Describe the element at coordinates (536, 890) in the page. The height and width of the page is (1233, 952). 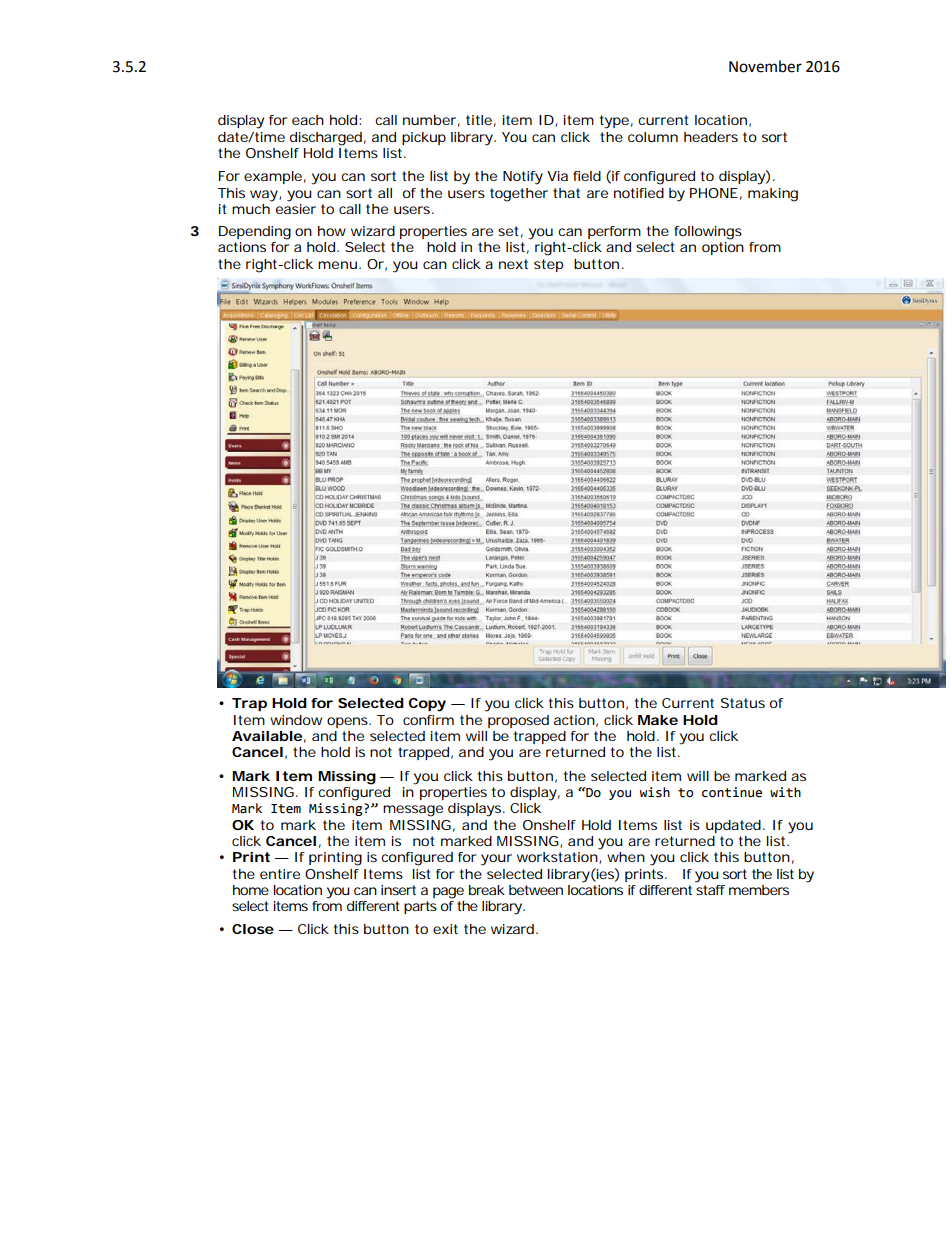
I see `between` at that location.
